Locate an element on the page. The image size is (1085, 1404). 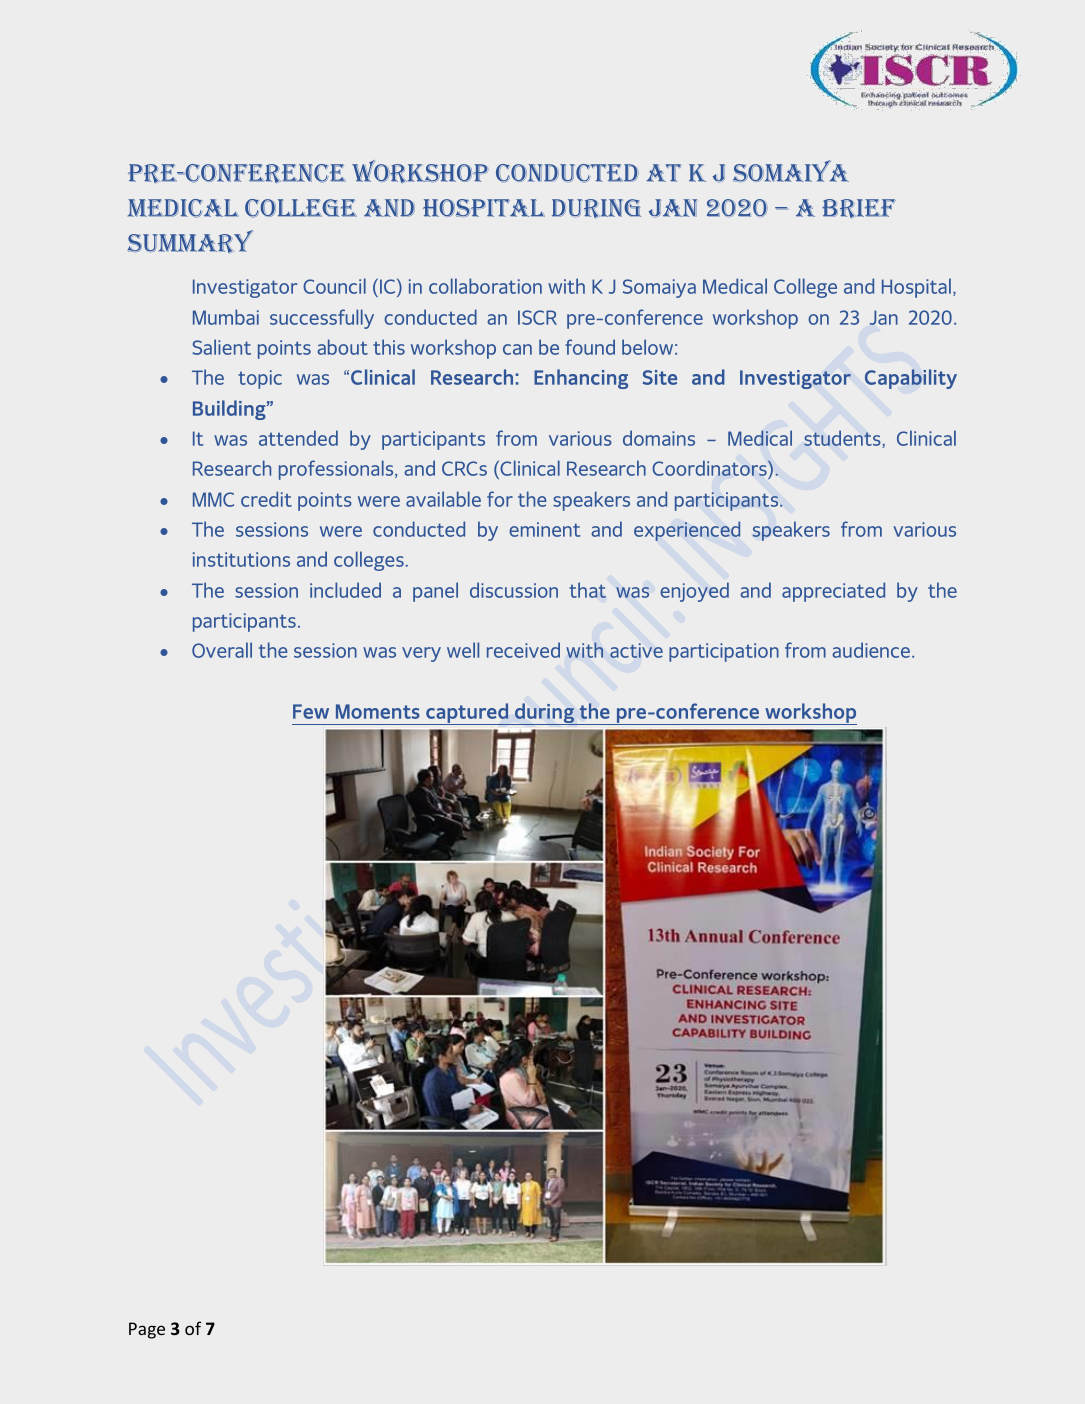
captured is located at coordinates (467, 714).
